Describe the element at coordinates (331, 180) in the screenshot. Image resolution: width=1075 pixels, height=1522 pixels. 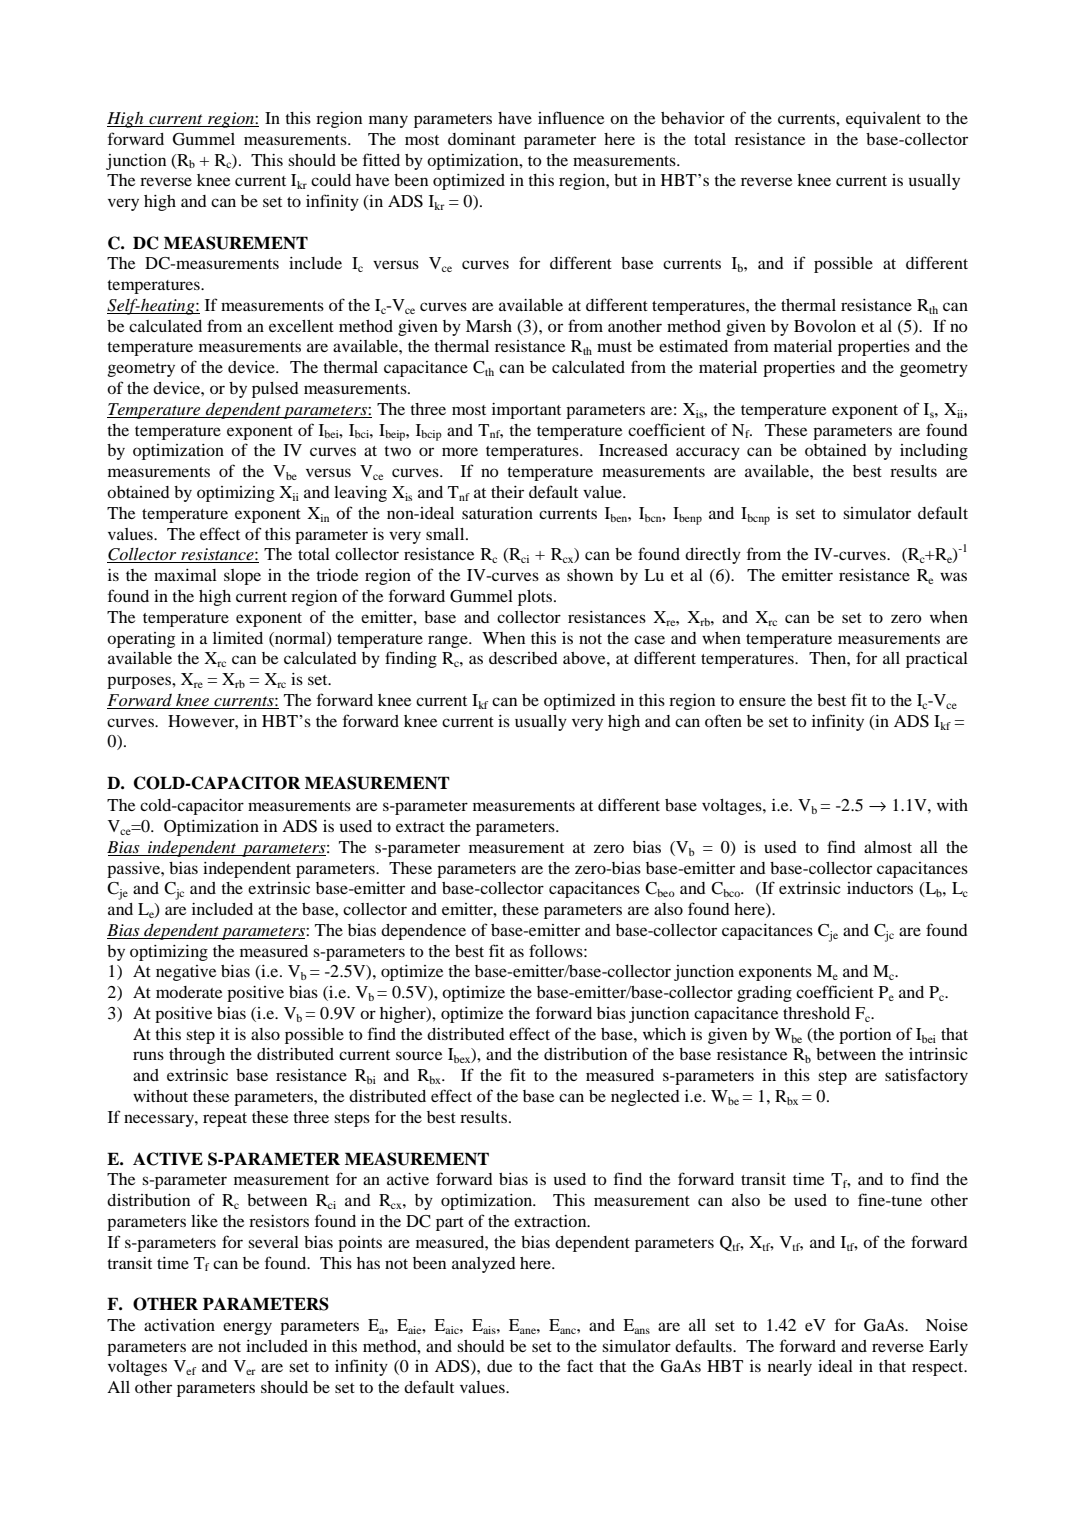
I see `could` at that location.
